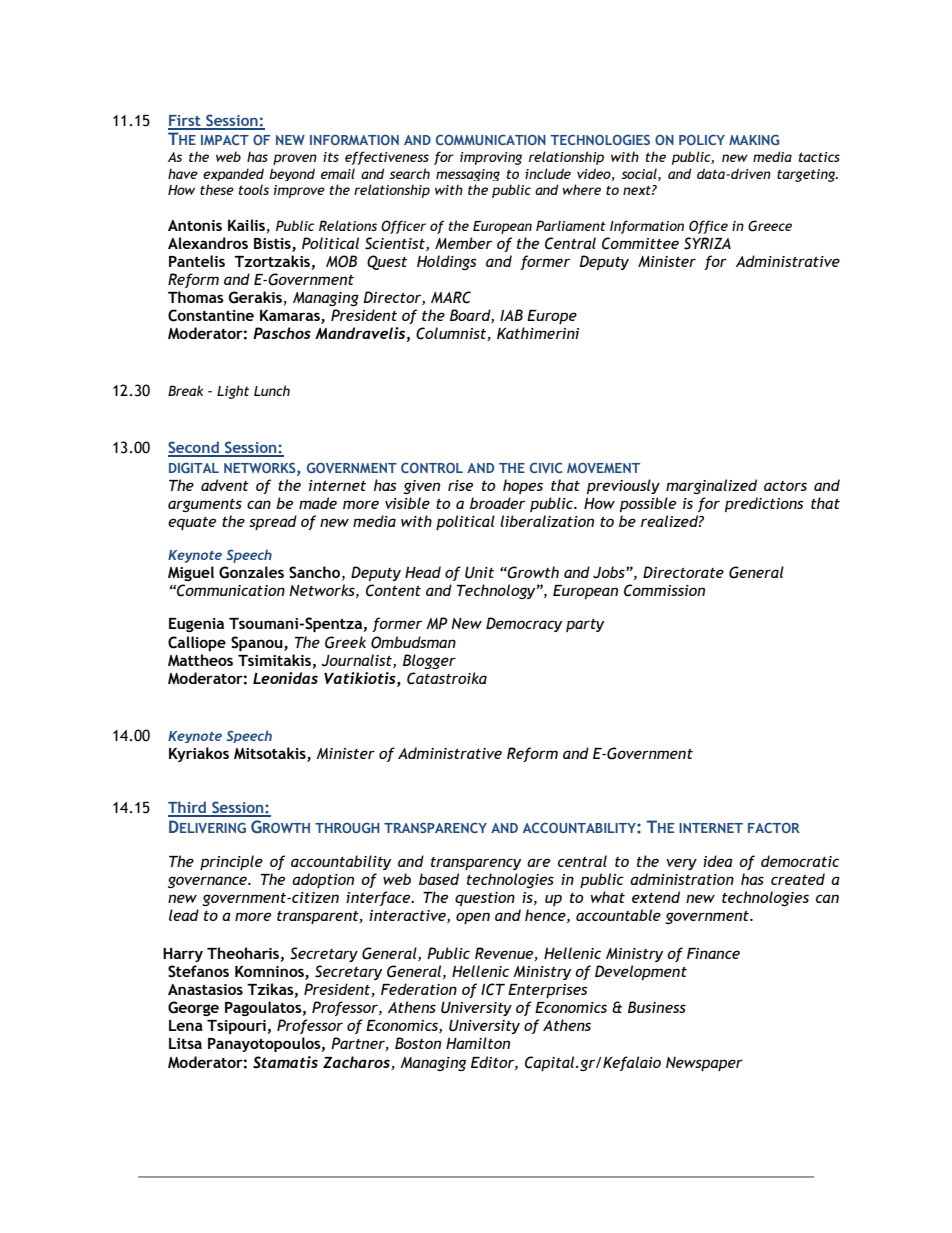 This screenshot has height=1233, width=952. I want to click on Newspaper, so click(704, 1064).
